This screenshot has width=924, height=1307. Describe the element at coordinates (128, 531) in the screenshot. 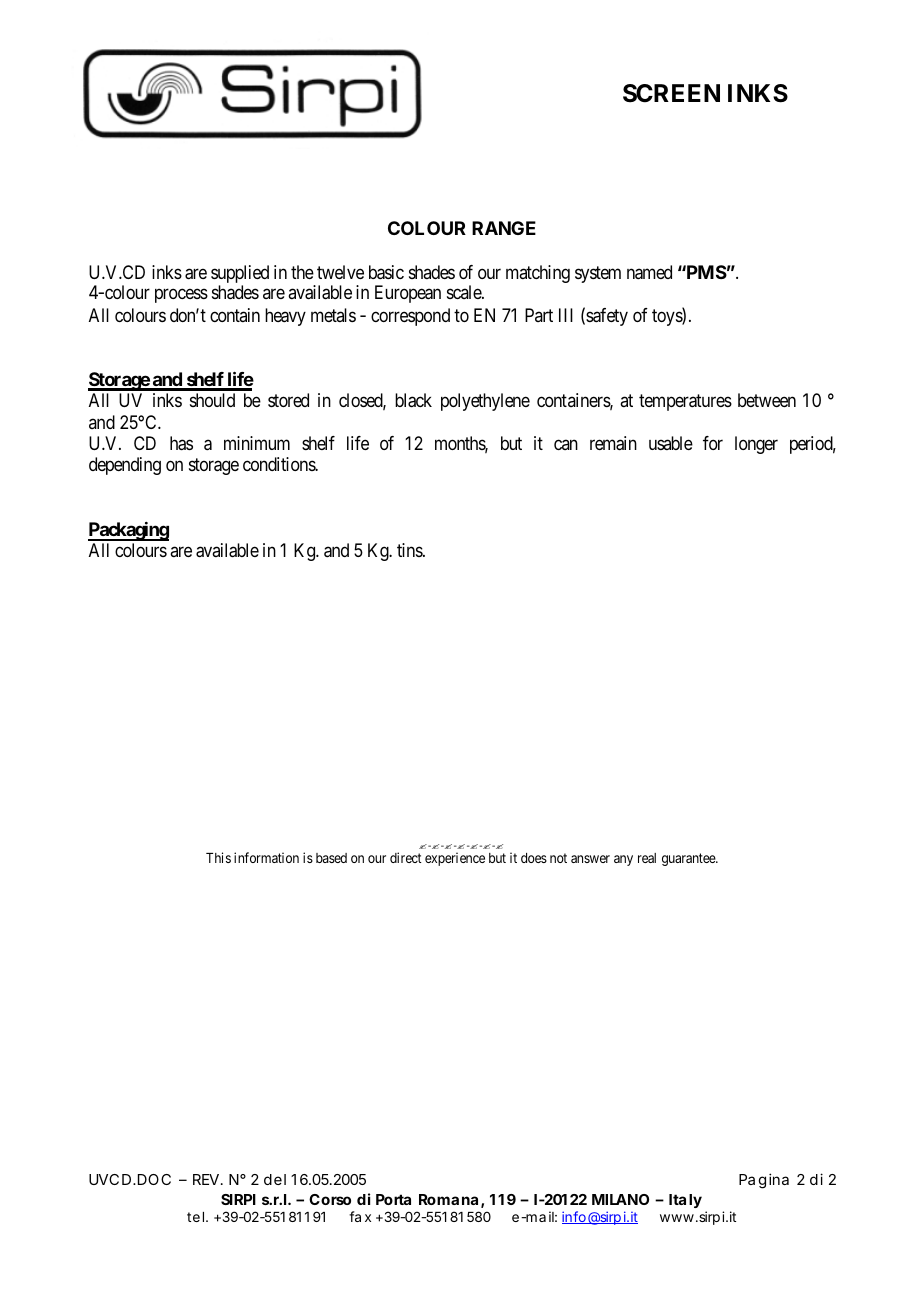

I see `Packaging` at that location.
